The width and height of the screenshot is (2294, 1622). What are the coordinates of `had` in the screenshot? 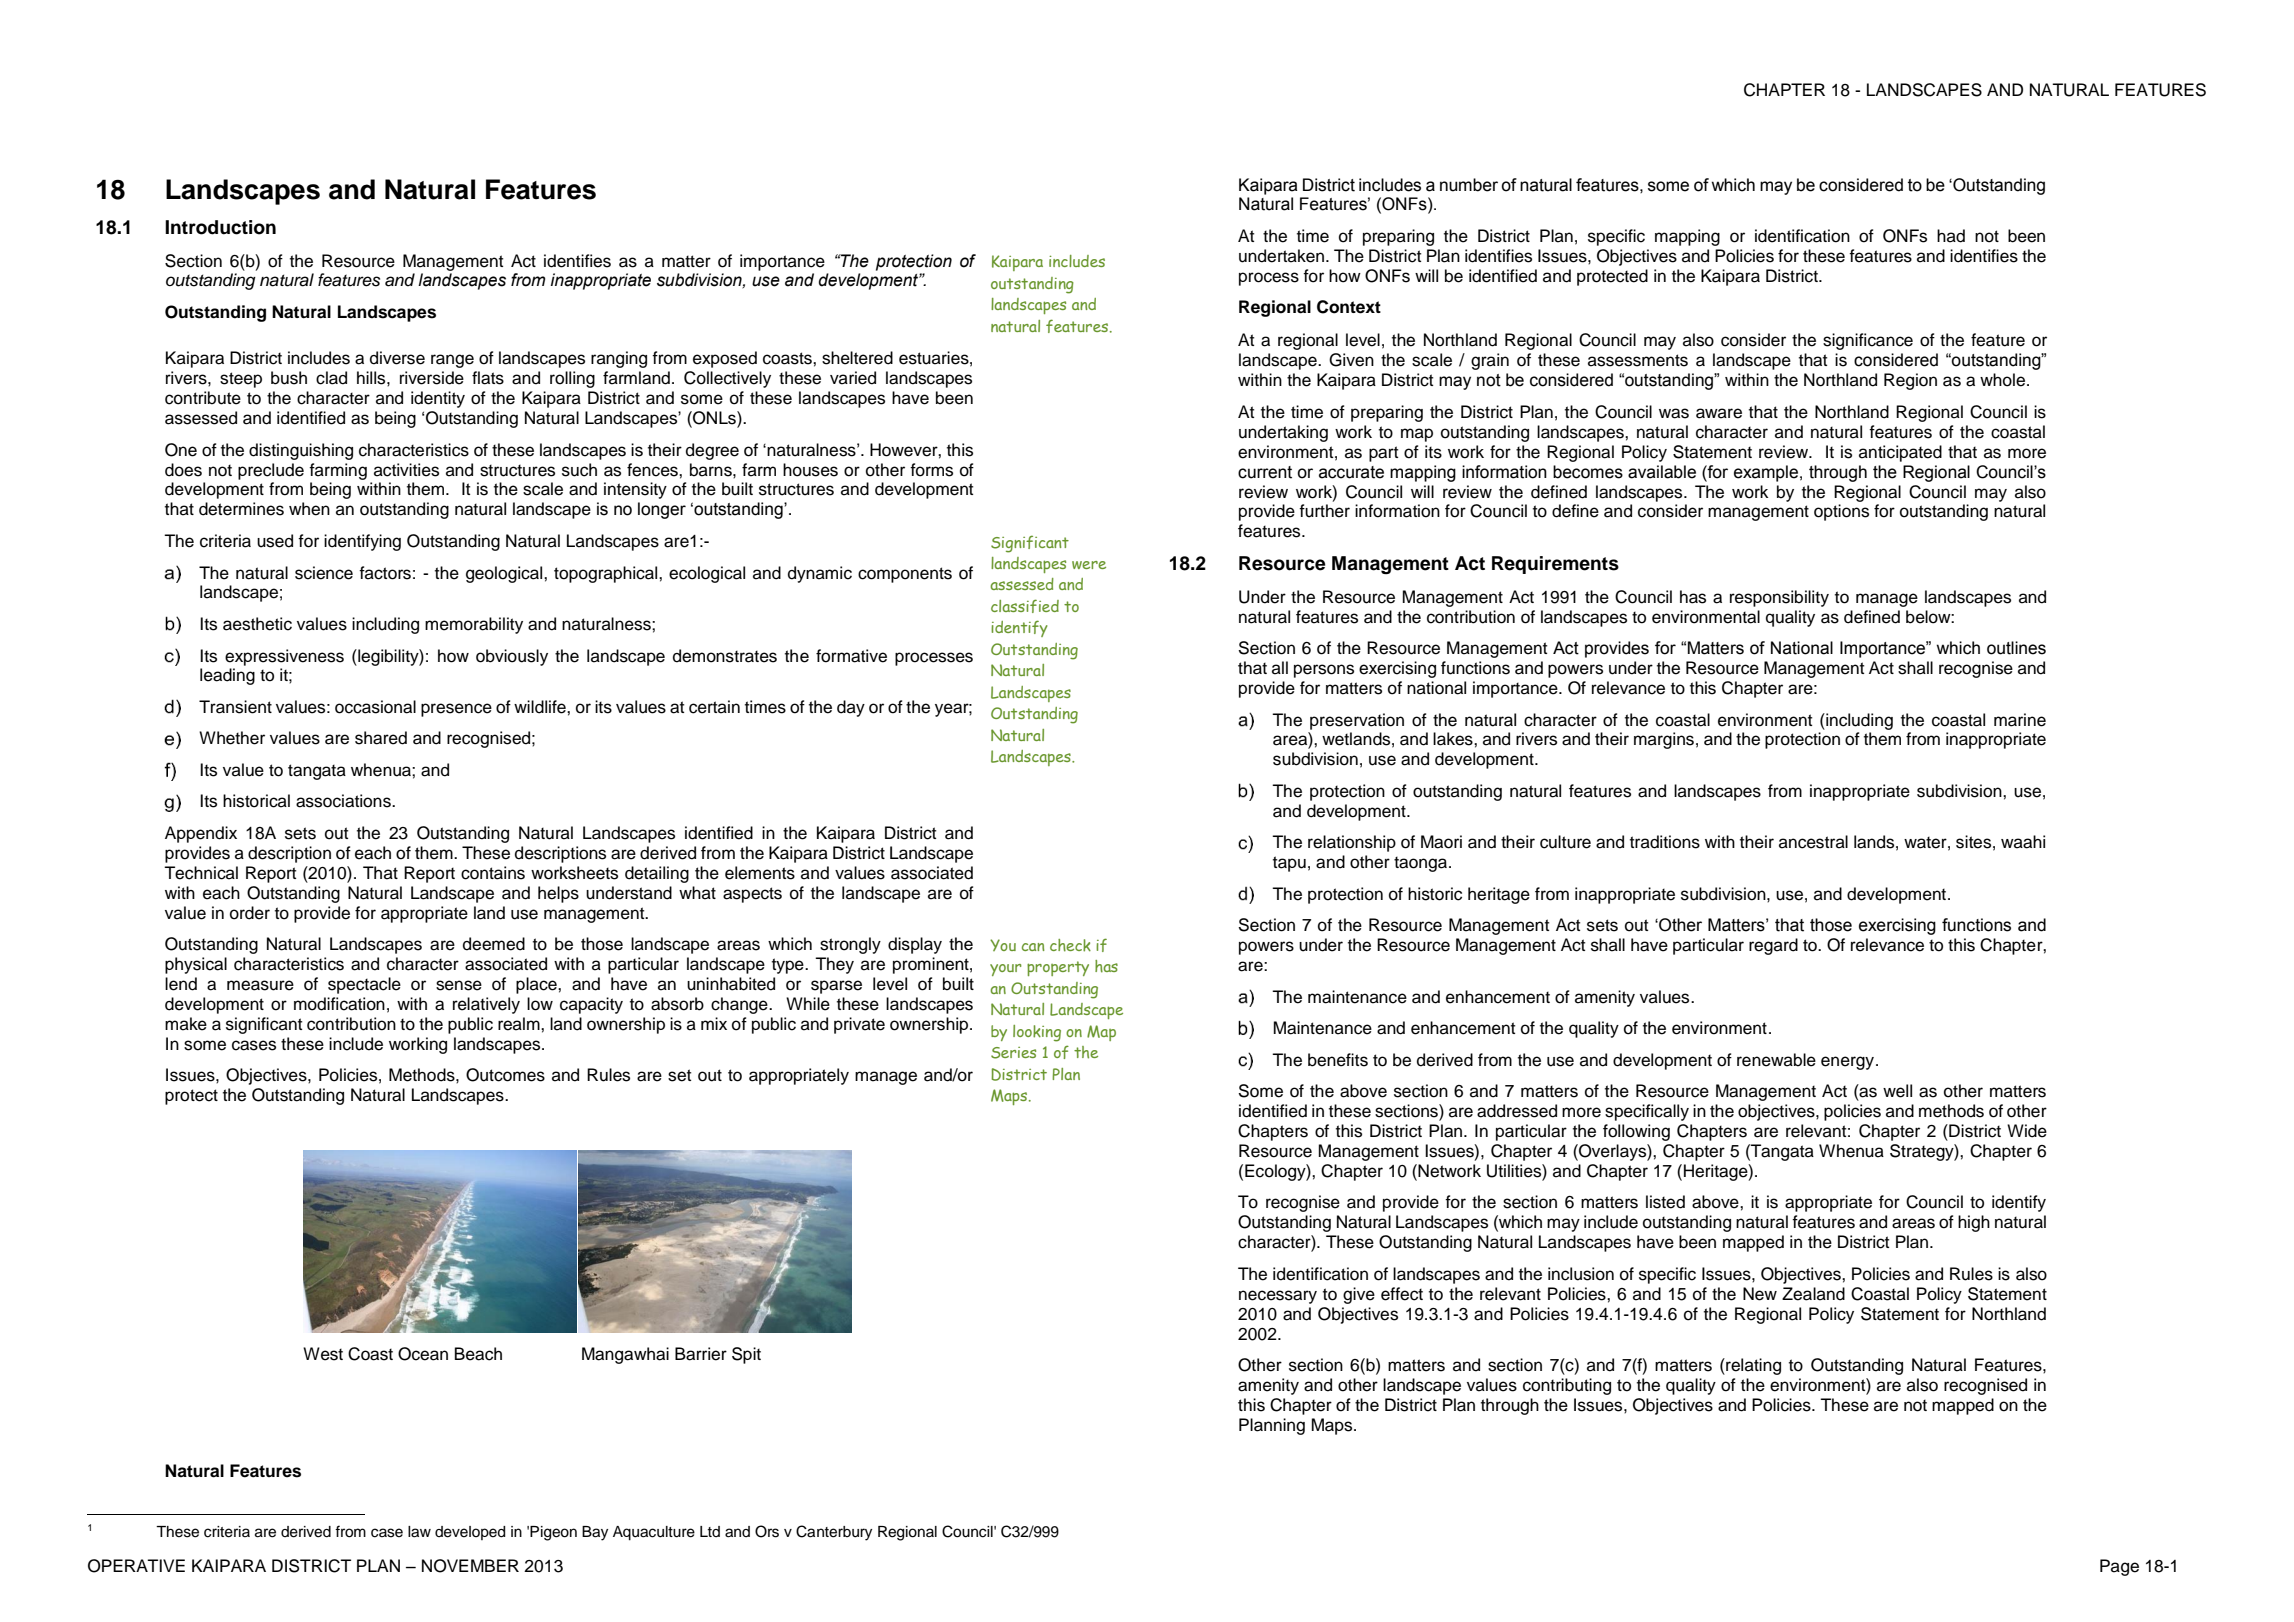 It's located at (1951, 236).
